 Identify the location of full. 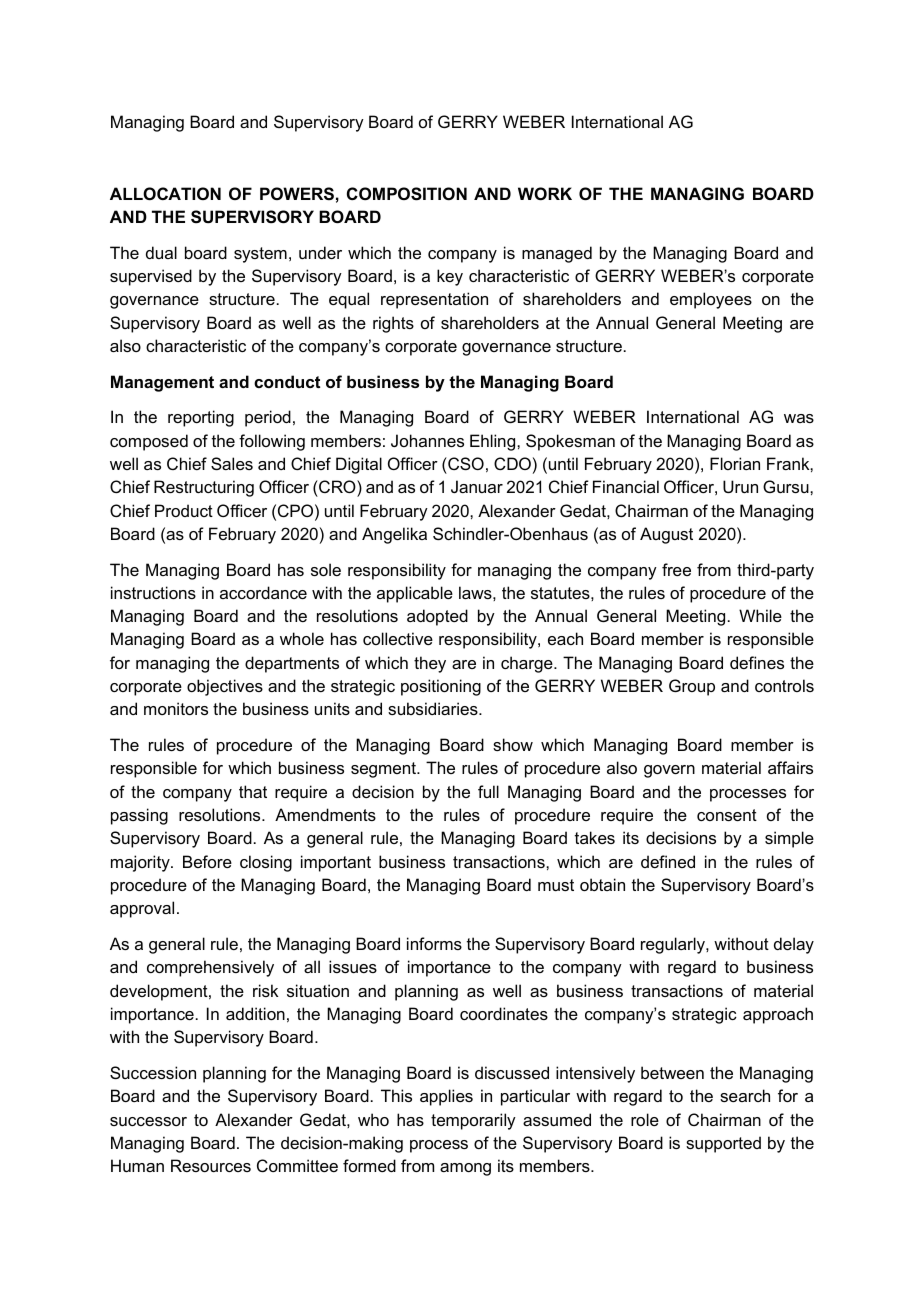
(488, 791).
